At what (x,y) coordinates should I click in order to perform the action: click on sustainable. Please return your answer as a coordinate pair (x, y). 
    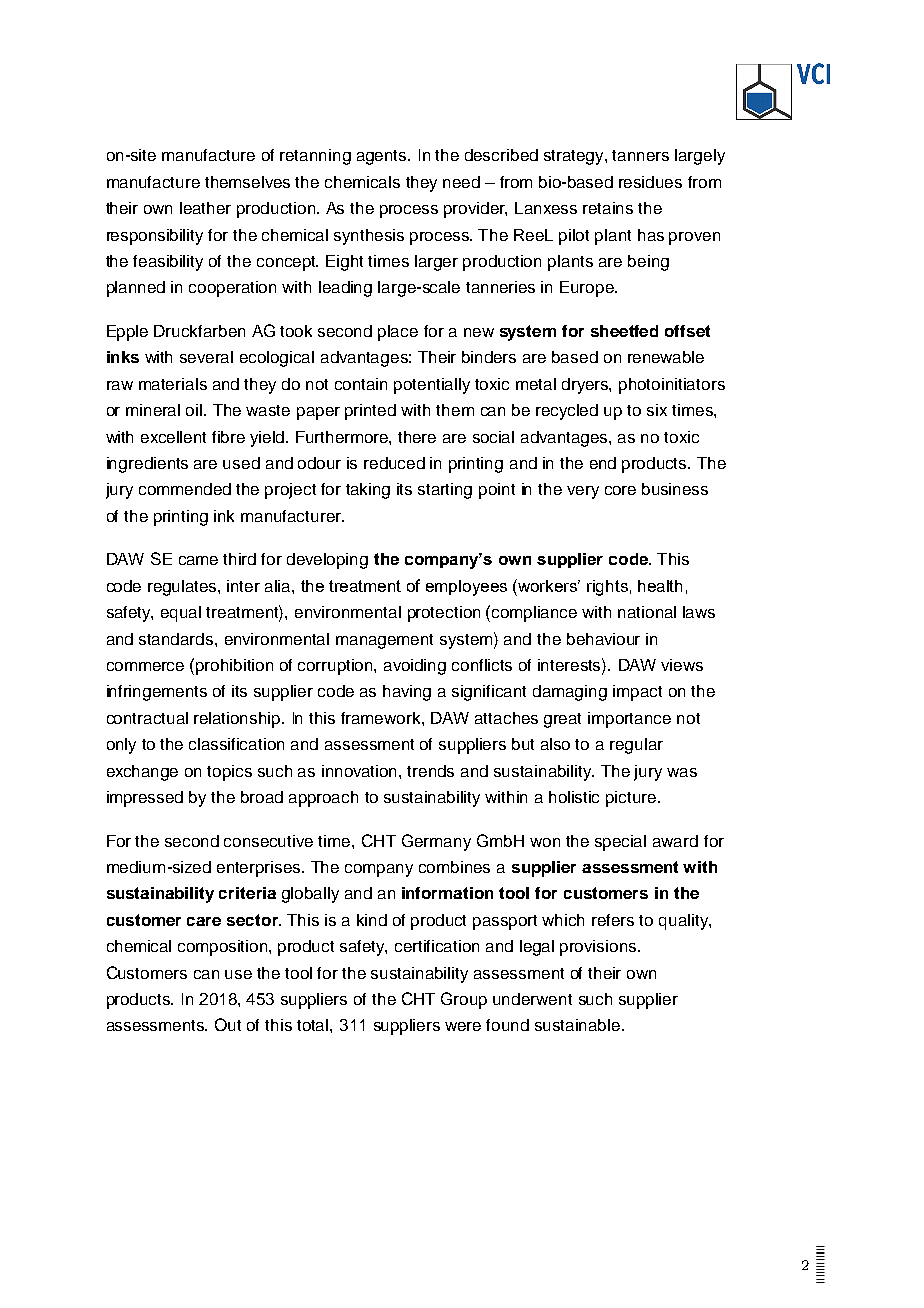
    Looking at the image, I should click on (579, 1025).
